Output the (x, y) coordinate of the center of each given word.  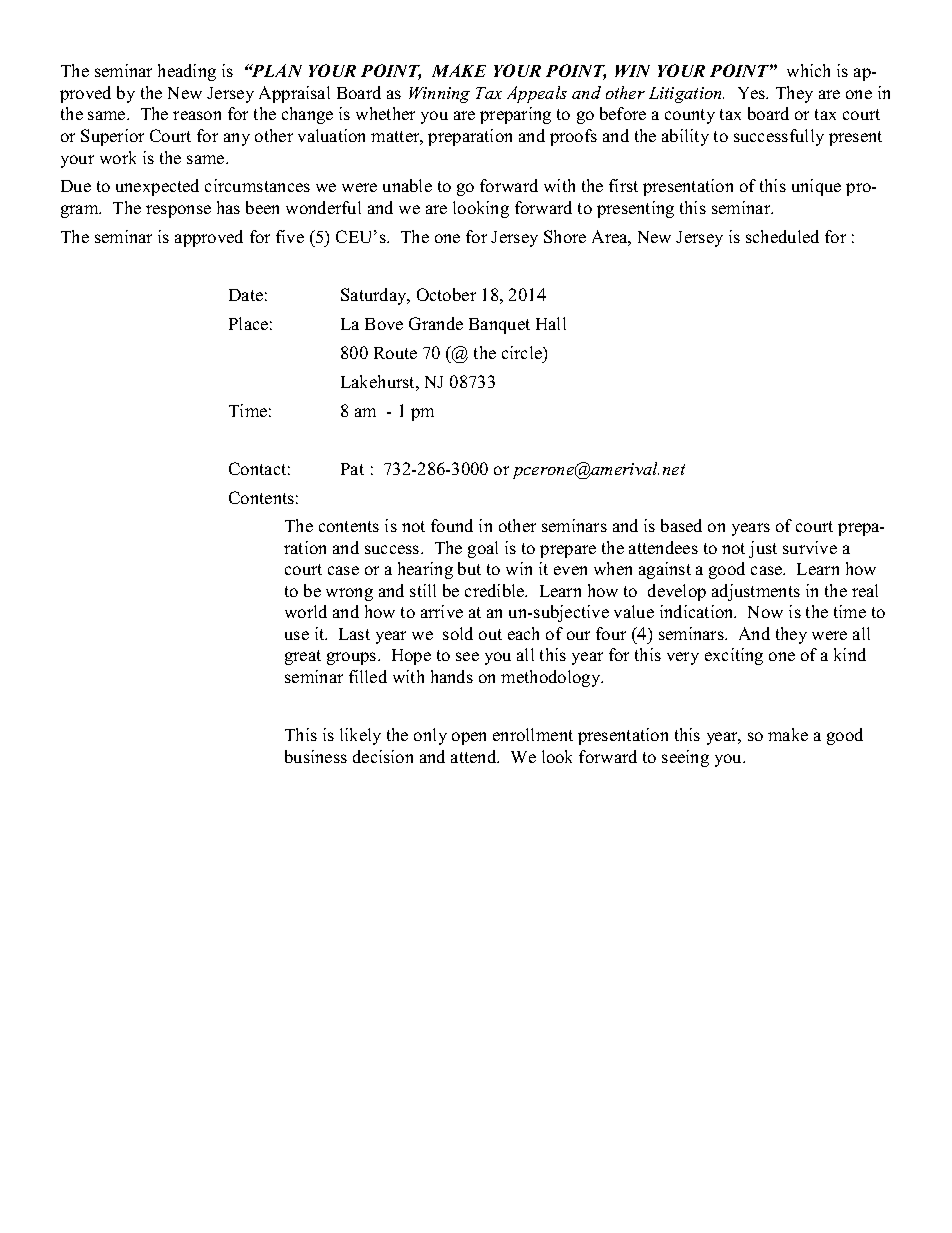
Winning (439, 95)
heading (187, 72)
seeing (685, 758)
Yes (753, 93)
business (316, 756)
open (469, 738)
